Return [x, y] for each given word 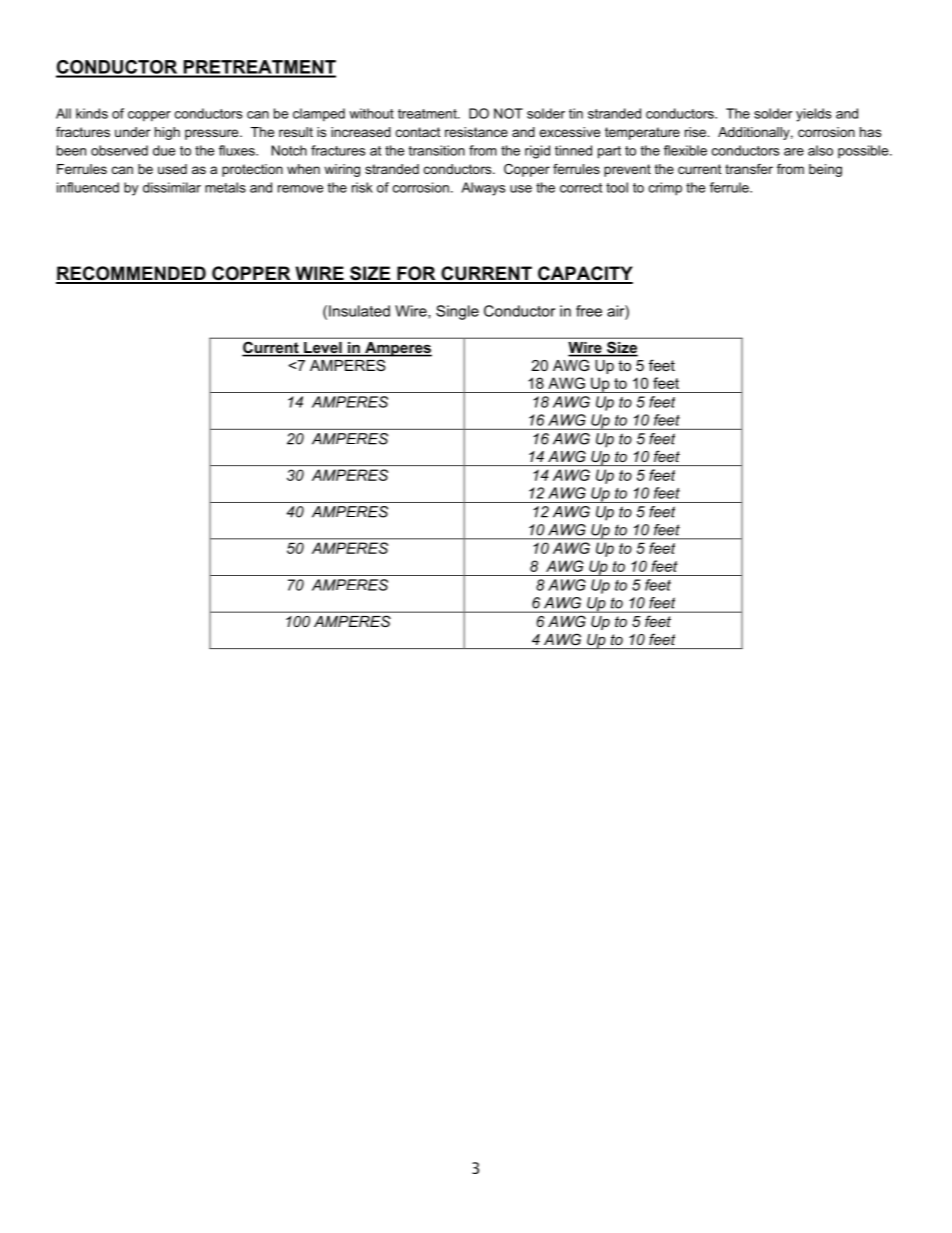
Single [457, 312]
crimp [665, 189]
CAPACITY [584, 274]
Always [483, 189]
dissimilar [172, 187]
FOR [416, 274]
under [132, 132]
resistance [476, 132]
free [589, 311]
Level [323, 349]
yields [813, 115]
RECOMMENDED [132, 274]
